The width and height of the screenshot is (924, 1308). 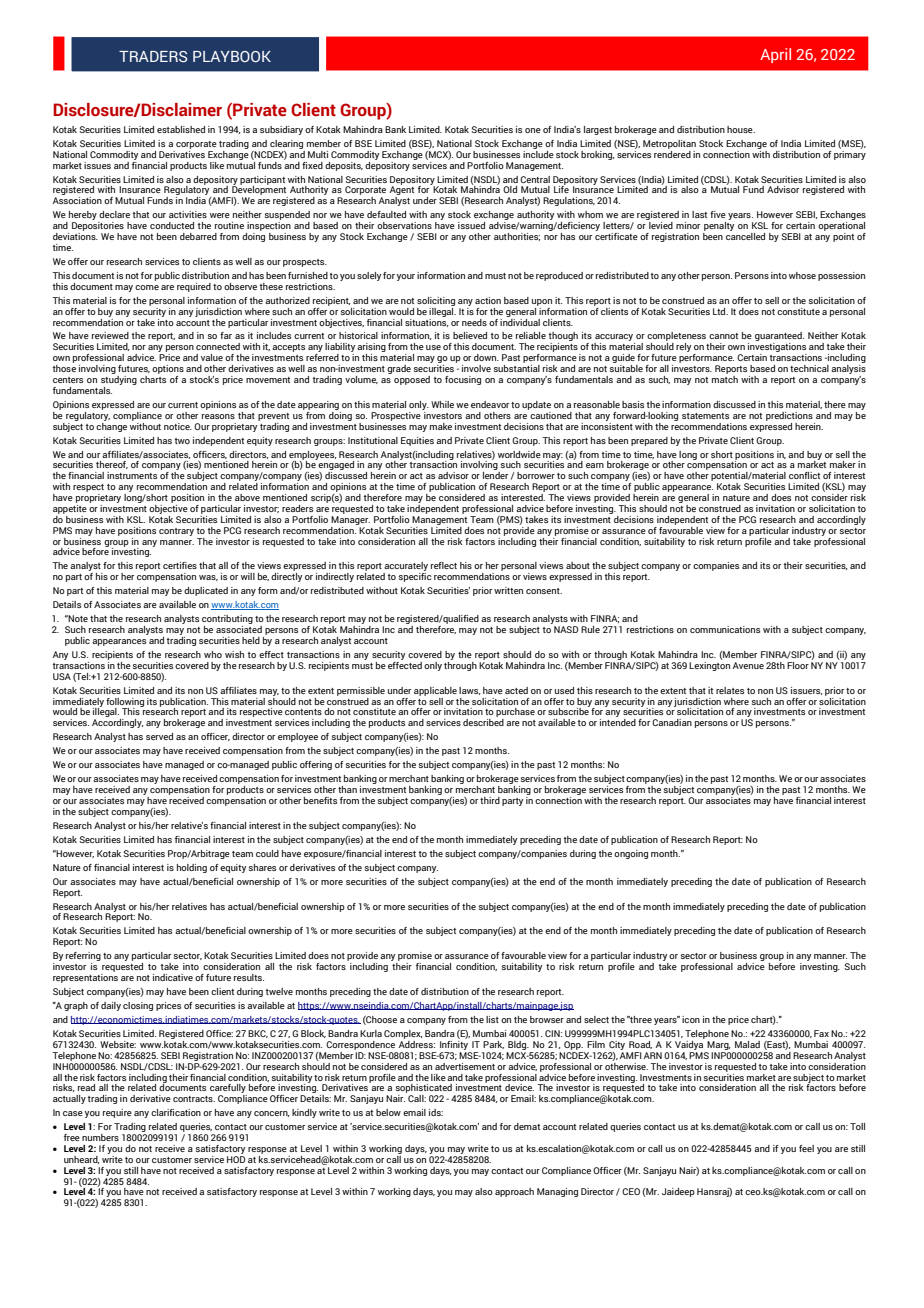 I want to click on Central, so click(x=535, y=179).
